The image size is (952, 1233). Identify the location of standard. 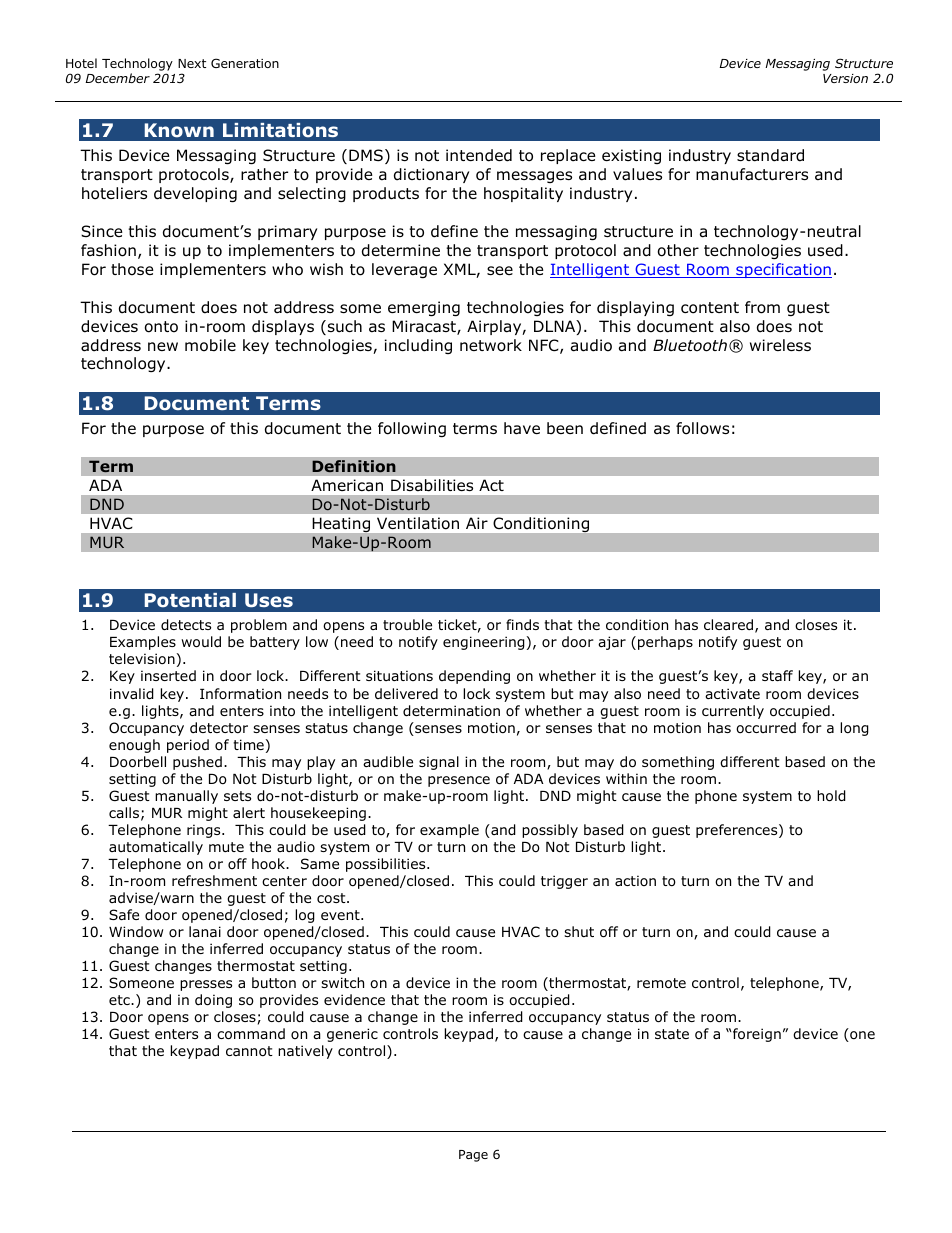
(770, 155).
